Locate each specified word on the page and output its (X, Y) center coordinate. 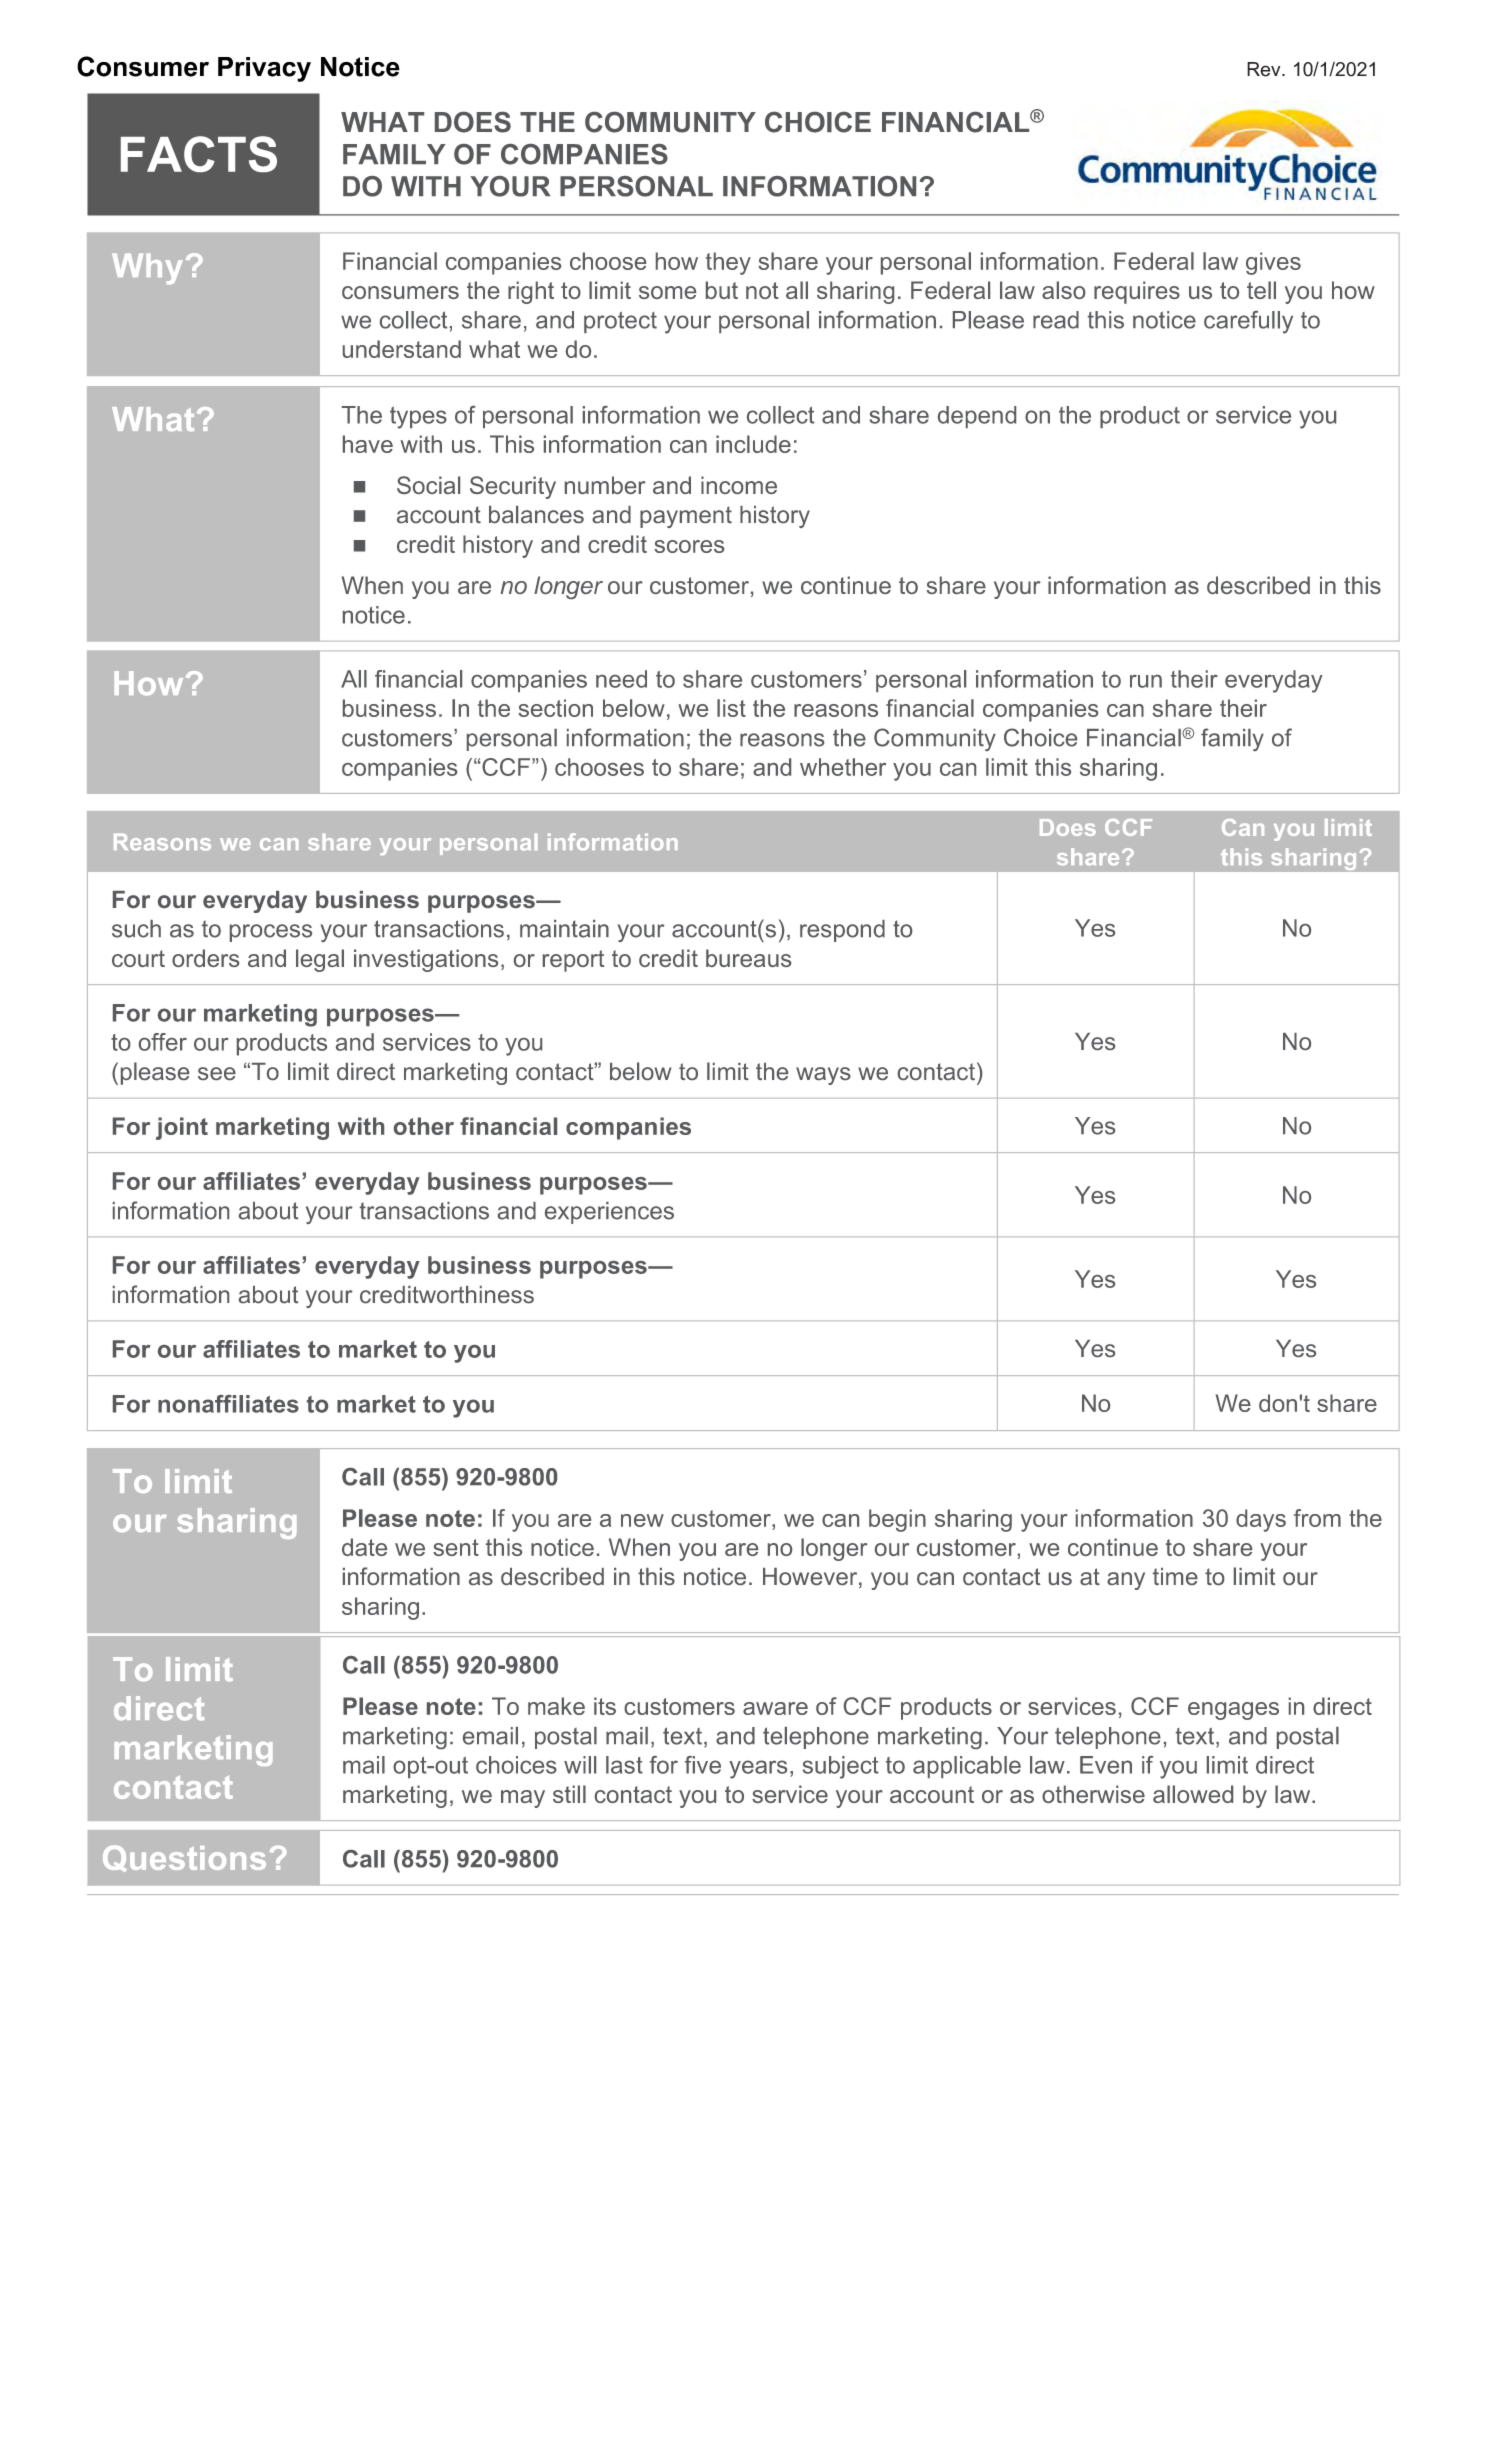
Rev (1265, 69)
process (271, 933)
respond (842, 931)
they (728, 263)
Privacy (264, 69)
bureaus (748, 958)
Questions (184, 1858)
